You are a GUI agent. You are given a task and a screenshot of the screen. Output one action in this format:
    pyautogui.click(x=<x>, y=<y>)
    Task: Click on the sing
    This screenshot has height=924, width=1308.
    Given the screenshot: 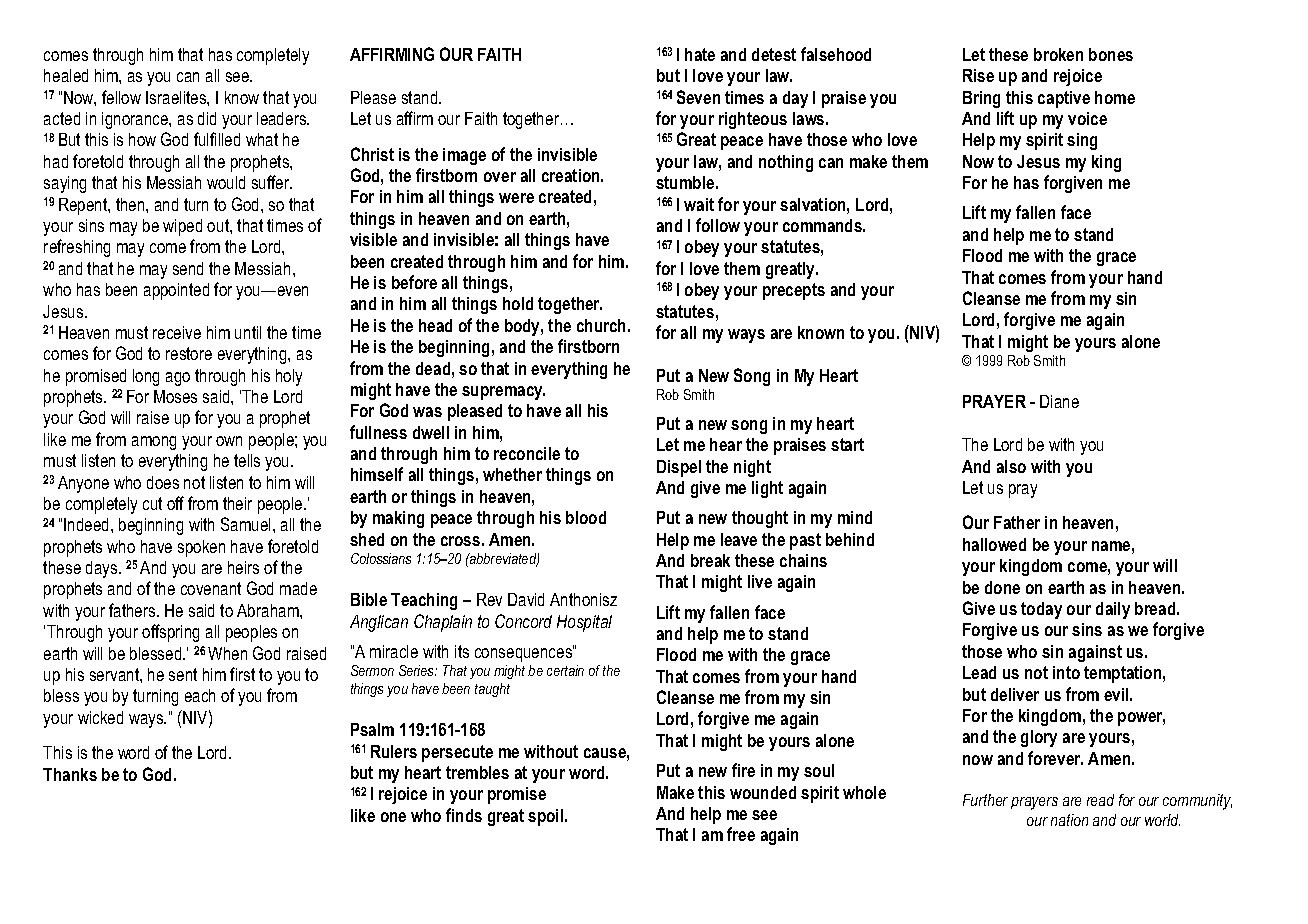 What is the action you would take?
    pyautogui.click(x=1082, y=141)
